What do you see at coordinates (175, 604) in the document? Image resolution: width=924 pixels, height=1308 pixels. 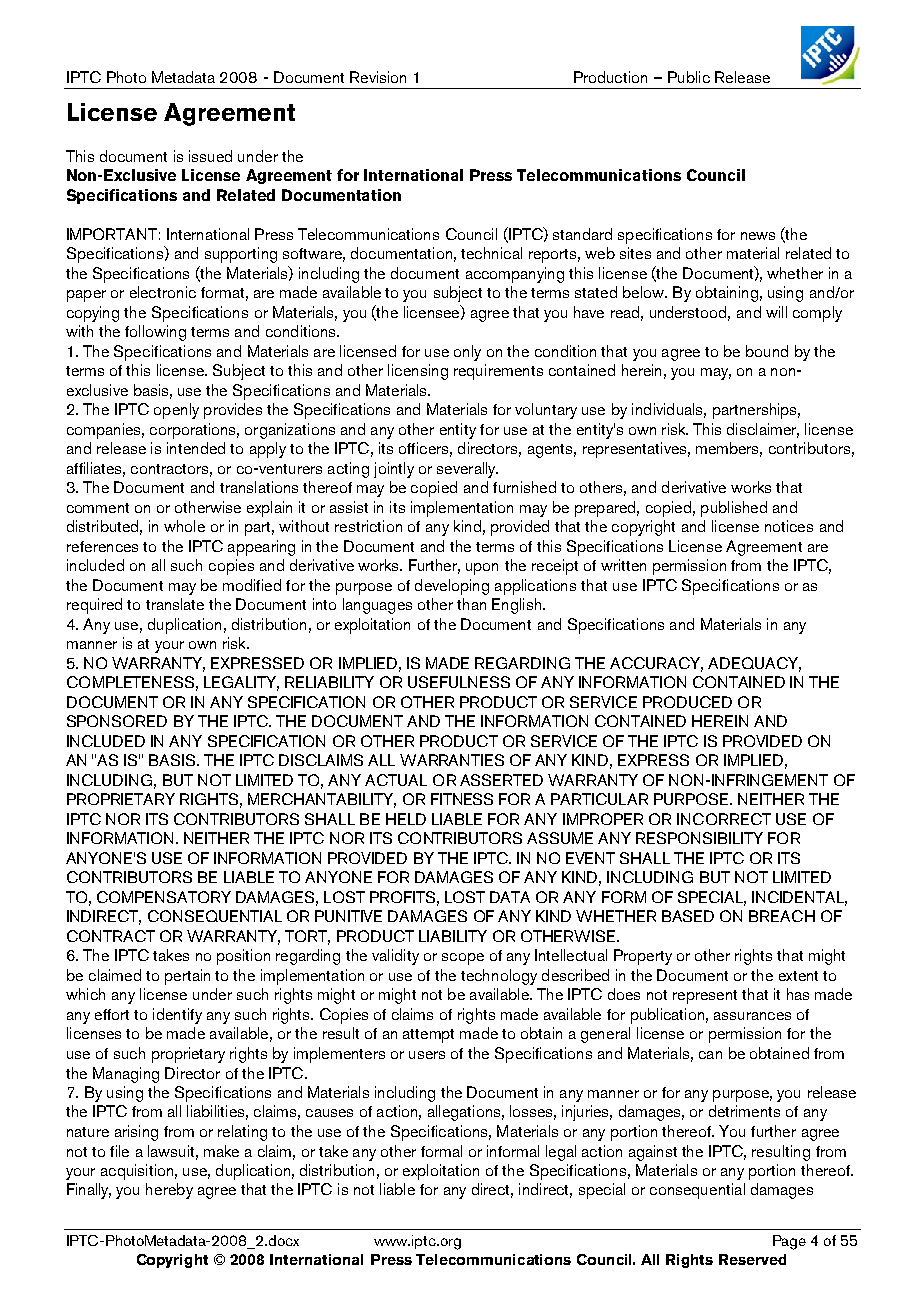 I see `translate` at bounding box center [175, 604].
